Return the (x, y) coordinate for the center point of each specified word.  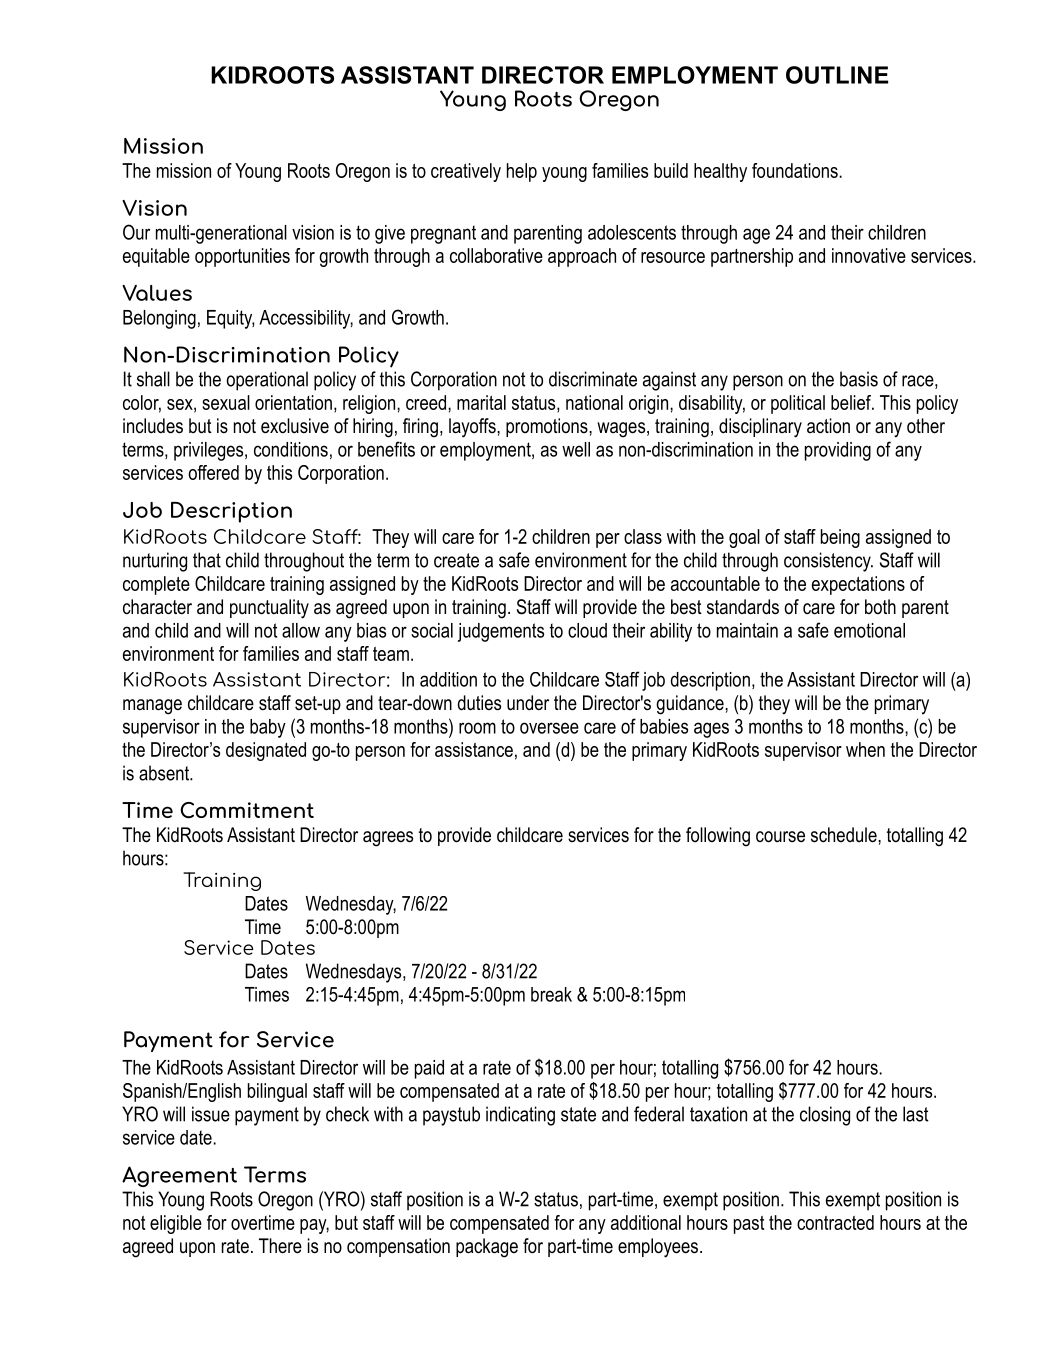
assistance (474, 749)
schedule (845, 835)
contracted (835, 1222)
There (280, 1246)
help (522, 172)
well (576, 449)
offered (213, 472)
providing (838, 451)
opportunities (242, 257)
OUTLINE (837, 75)
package (487, 1248)
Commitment (247, 810)
